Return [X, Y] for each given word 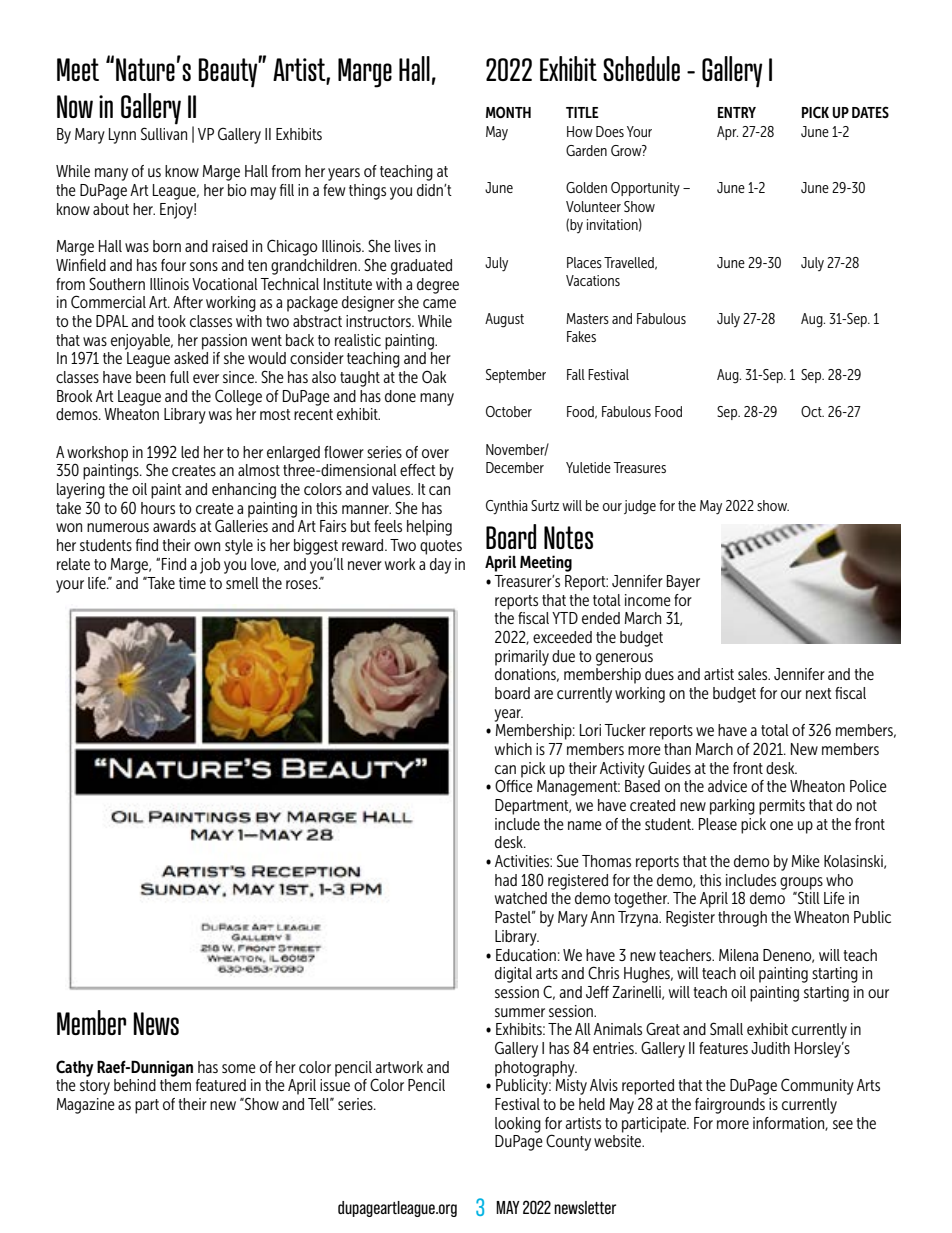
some [239, 1068]
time [192, 583]
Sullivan [164, 133]
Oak [434, 376]
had [506, 880]
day [440, 566]
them [175, 1085]
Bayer [683, 583]
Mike [806, 861]
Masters [587, 318]
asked [191, 358]
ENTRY [737, 112]
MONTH [508, 112]
